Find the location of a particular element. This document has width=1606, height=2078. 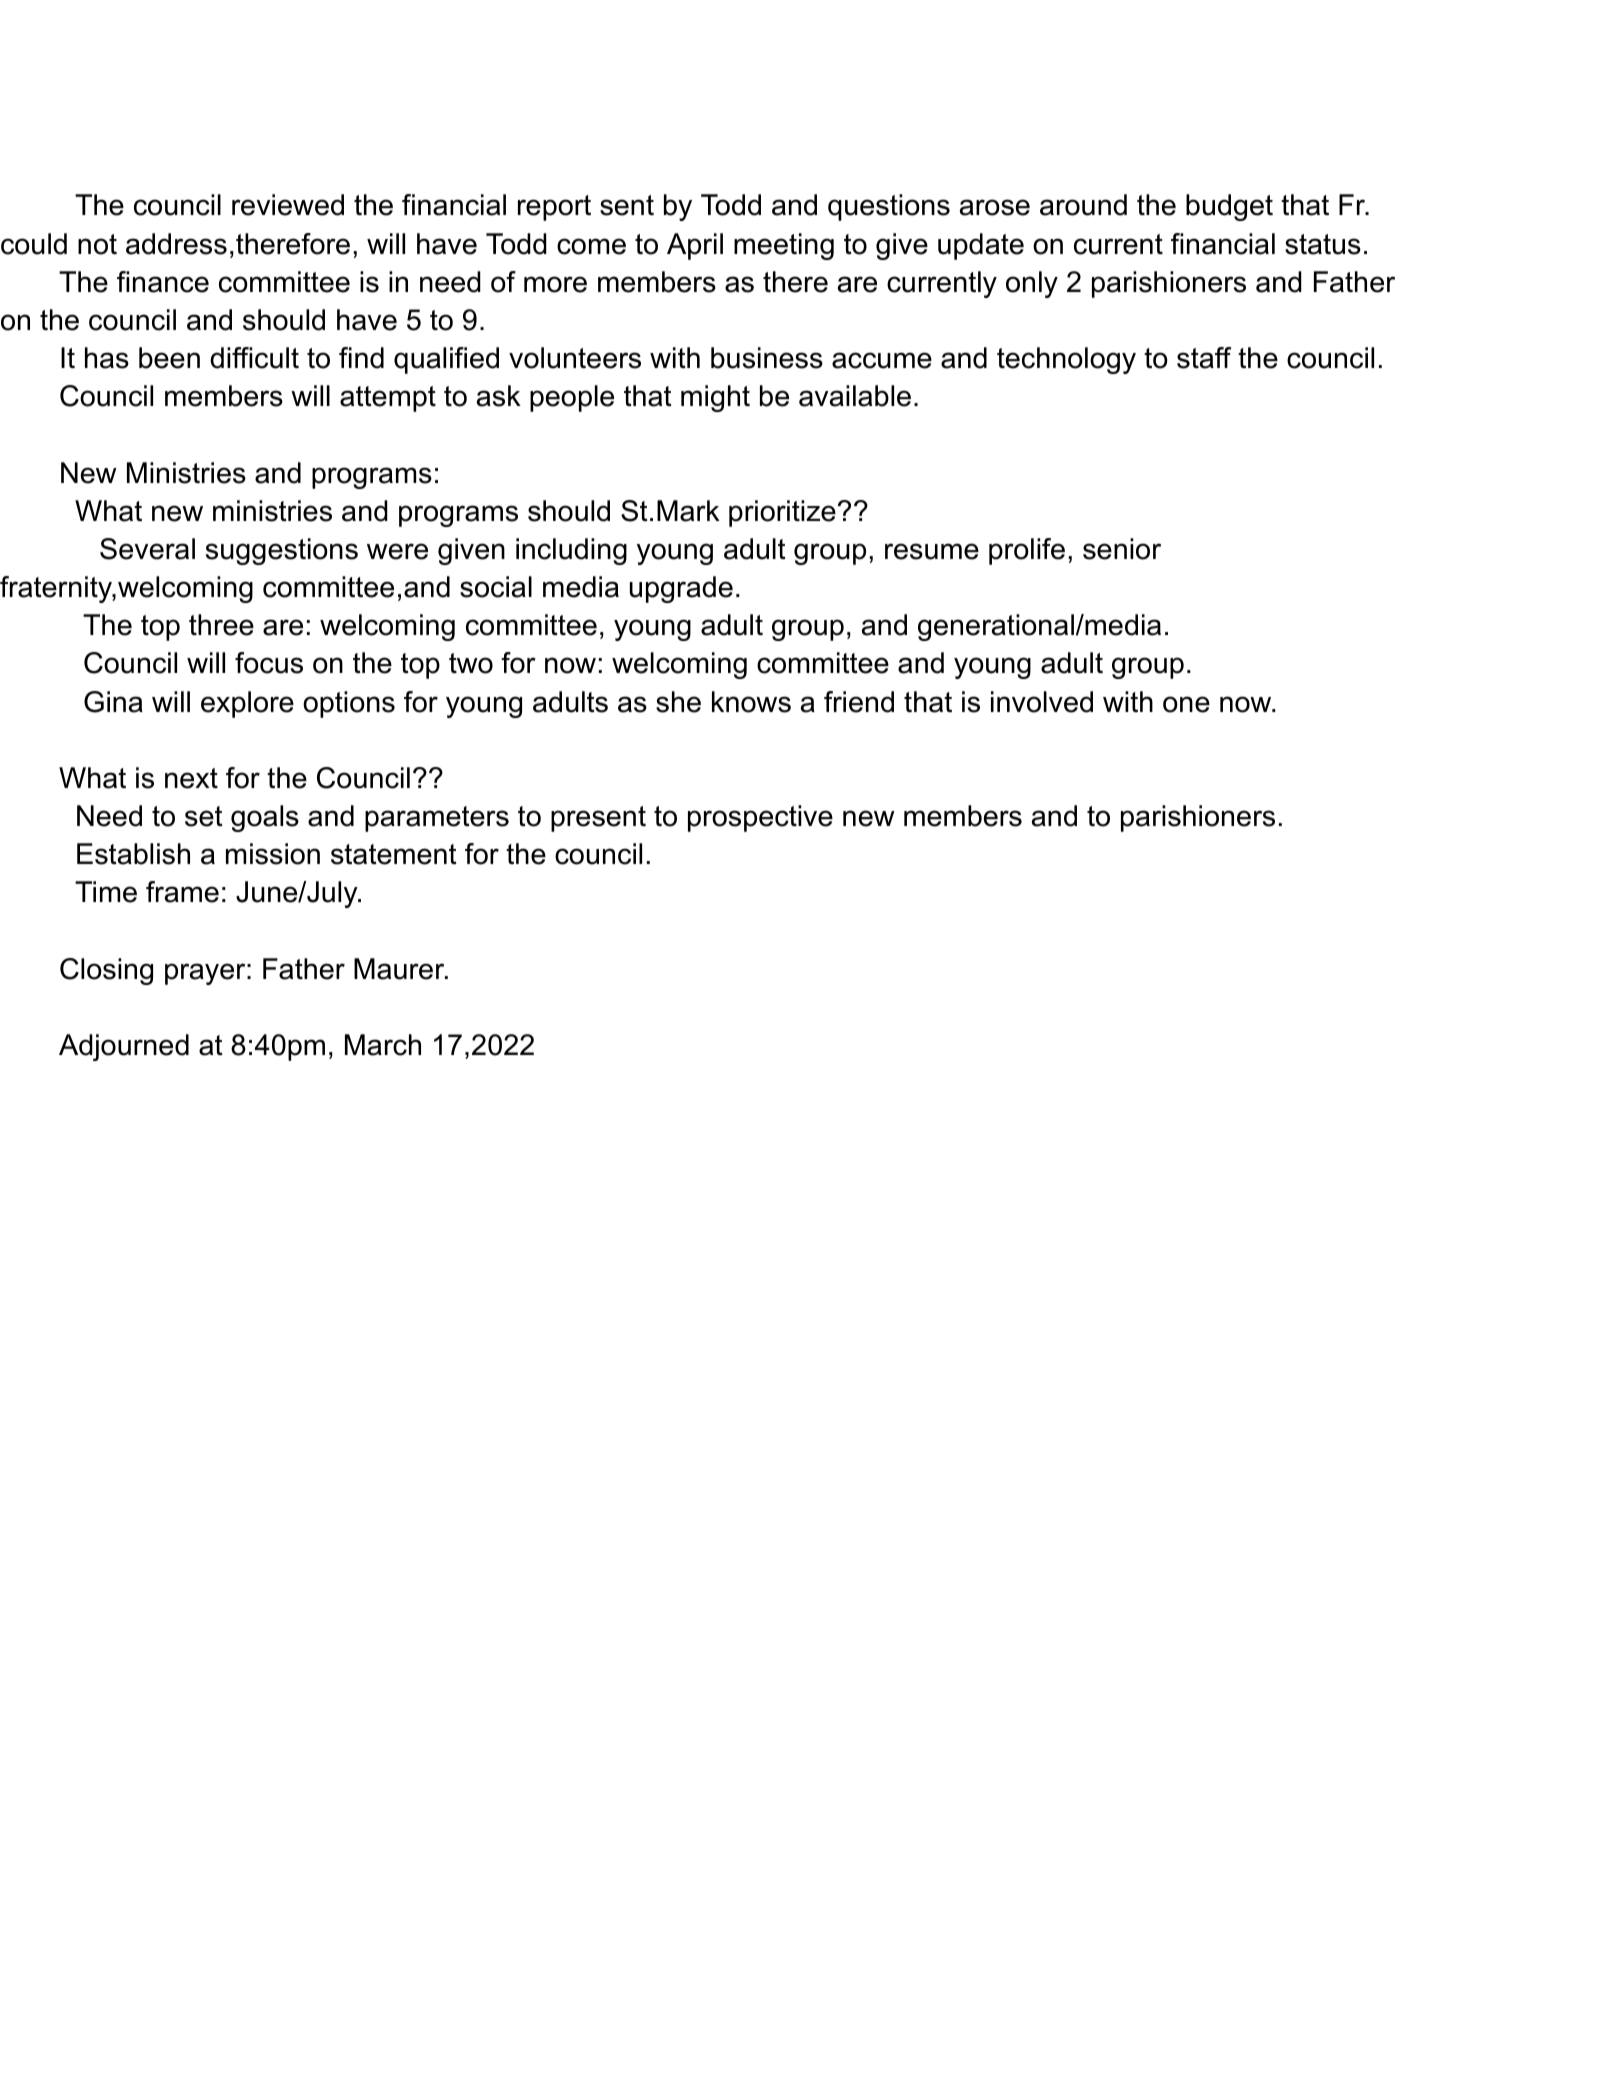

Closing is located at coordinates (106, 971).
